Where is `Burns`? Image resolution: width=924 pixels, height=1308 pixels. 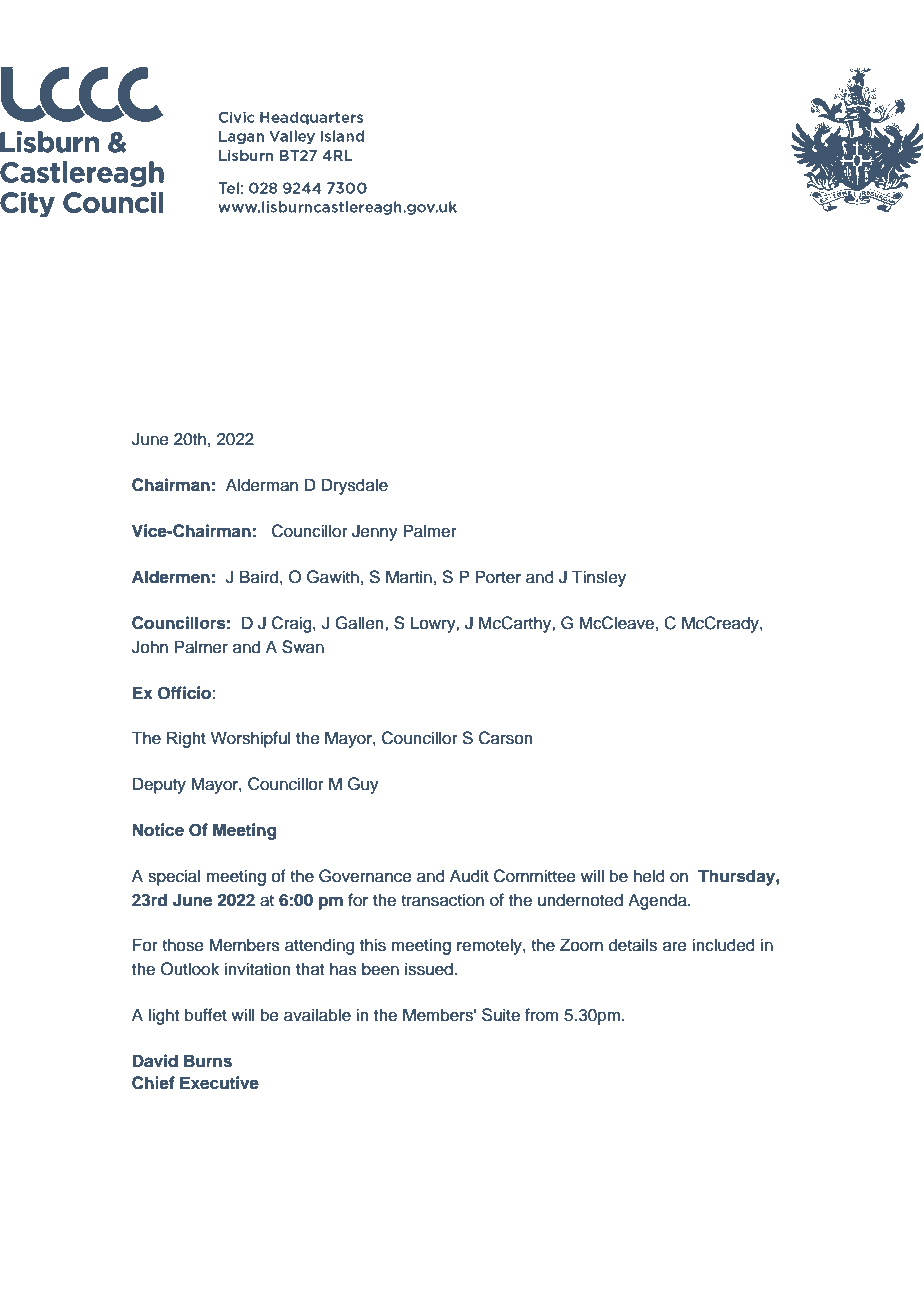 Burns is located at coordinates (208, 1061).
